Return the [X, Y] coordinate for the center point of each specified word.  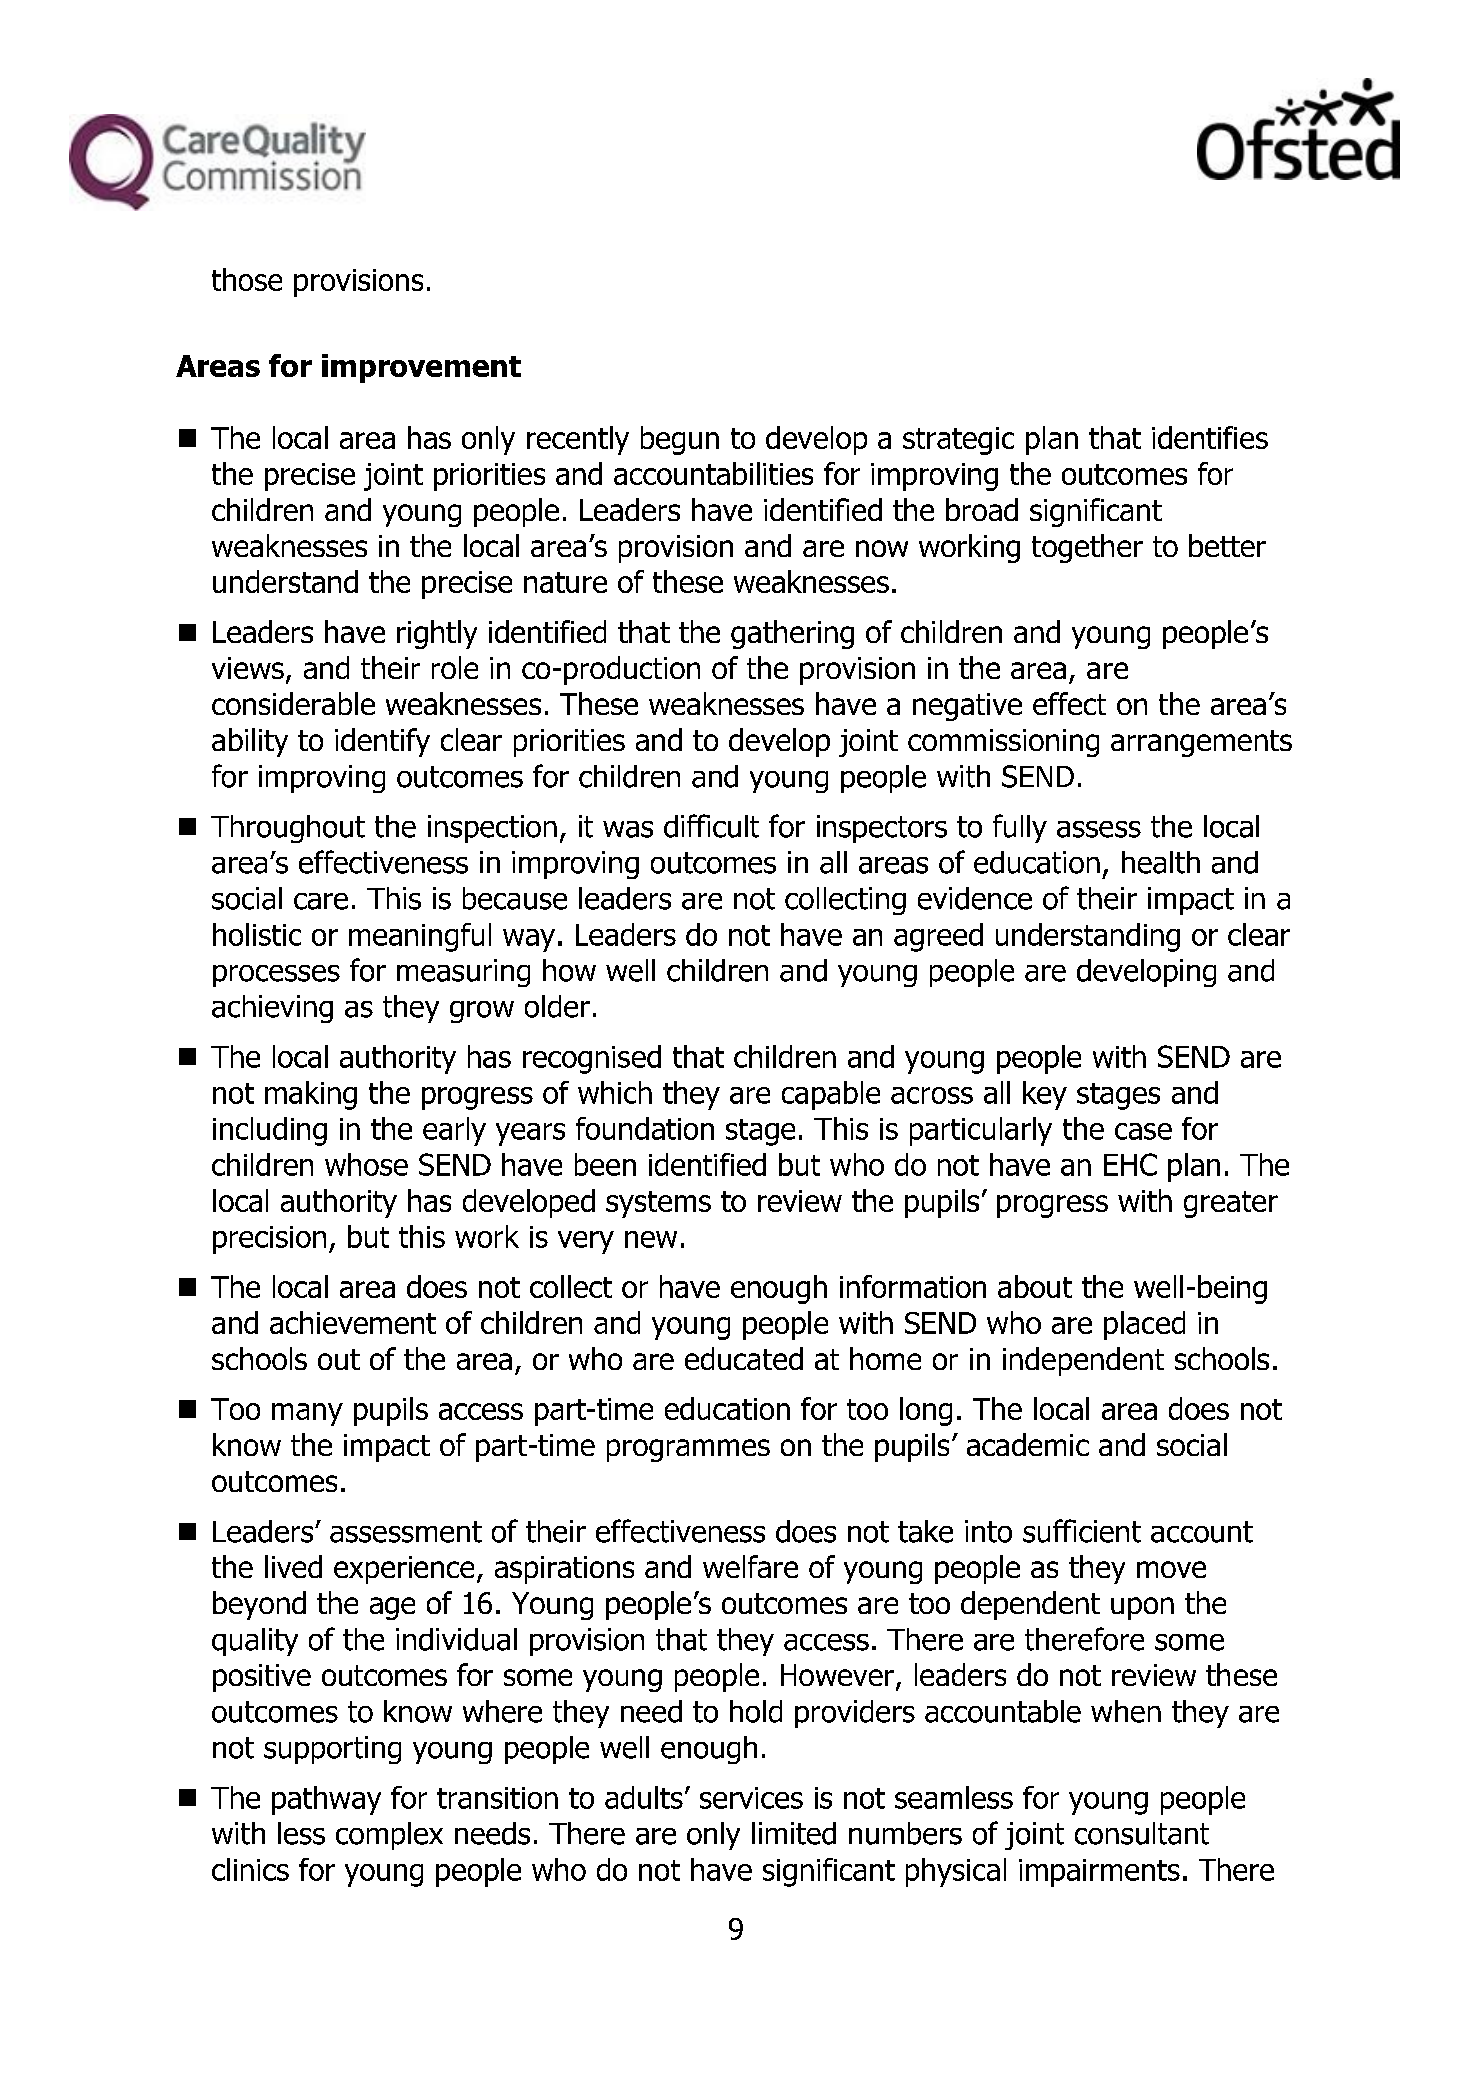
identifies [1210, 437]
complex [389, 1836]
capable [831, 1095]
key [1045, 1095]
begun [680, 440]
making [311, 1095]
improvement [421, 368]
